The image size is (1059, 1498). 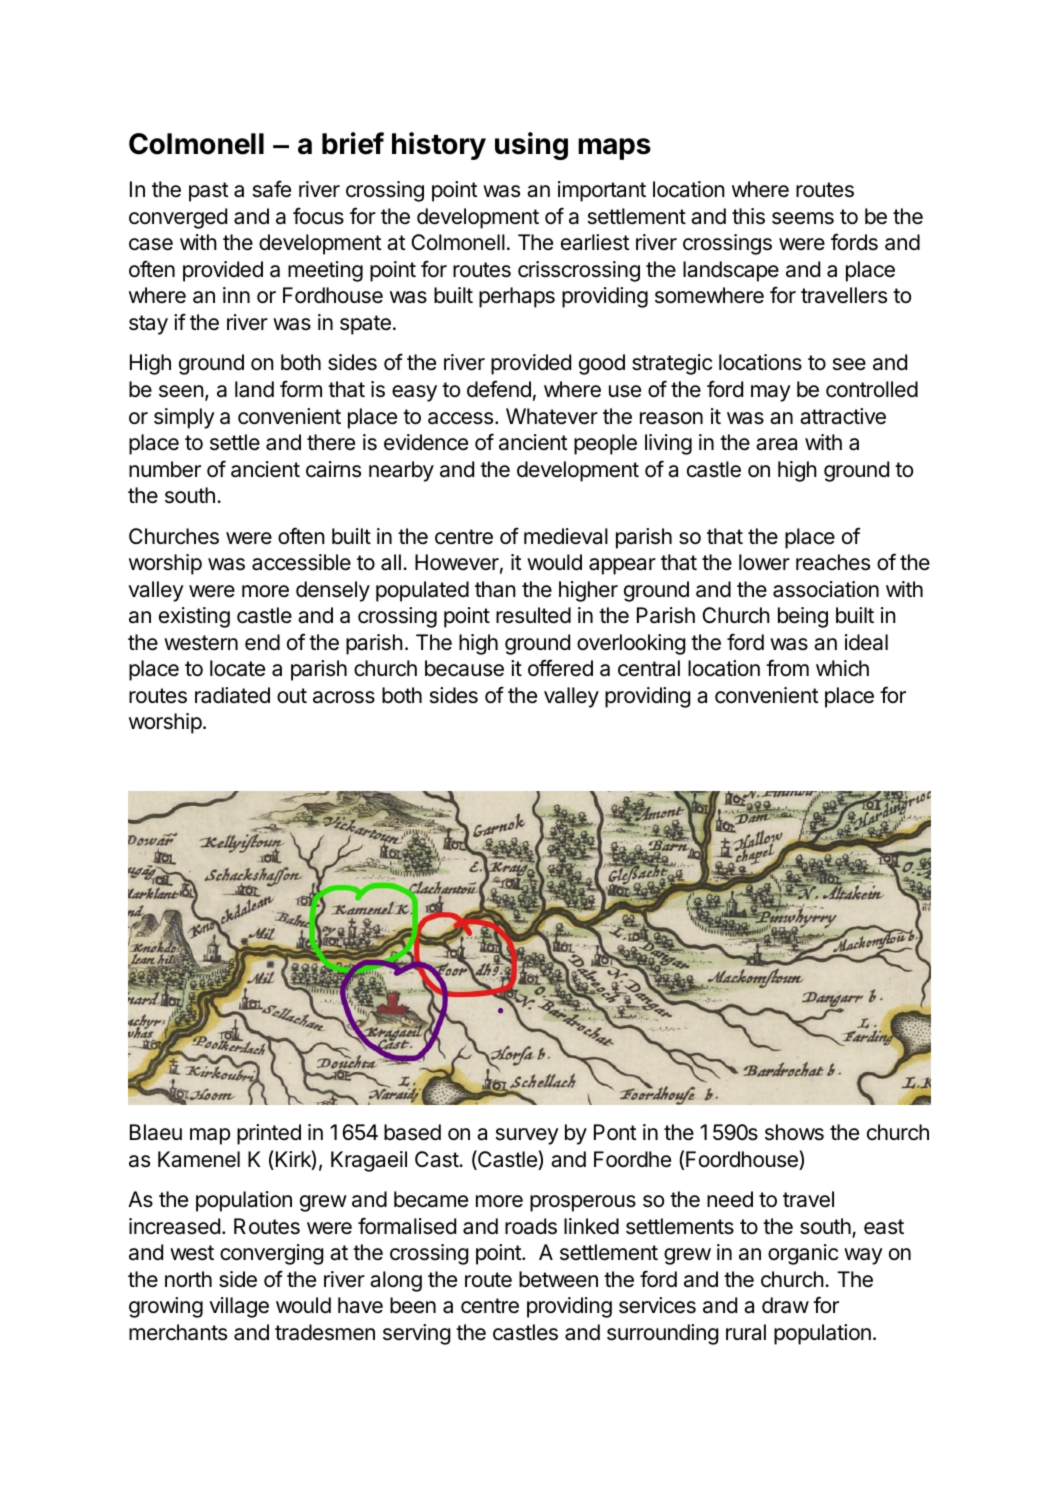 What do you see at coordinates (194, 617) in the document?
I see `existing` at bounding box center [194, 617].
